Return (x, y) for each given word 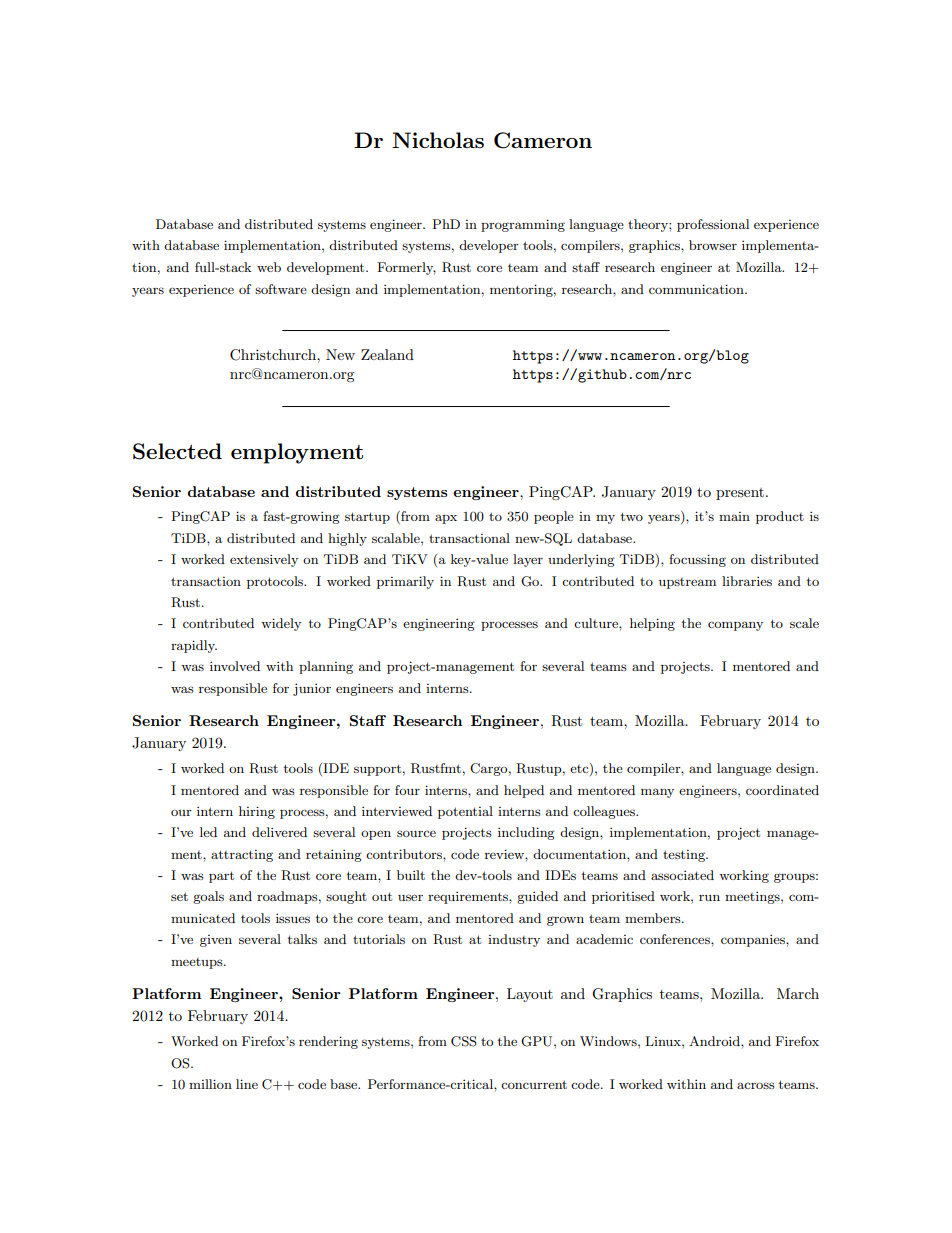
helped (524, 791)
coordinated (782, 790)
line (247, 1084)
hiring (257, 812)
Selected (177, 451)
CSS (464, 1041)
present (741, 494)
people (554, 517)
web (269, 267)
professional (713, 225)
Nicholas (438, 140)
